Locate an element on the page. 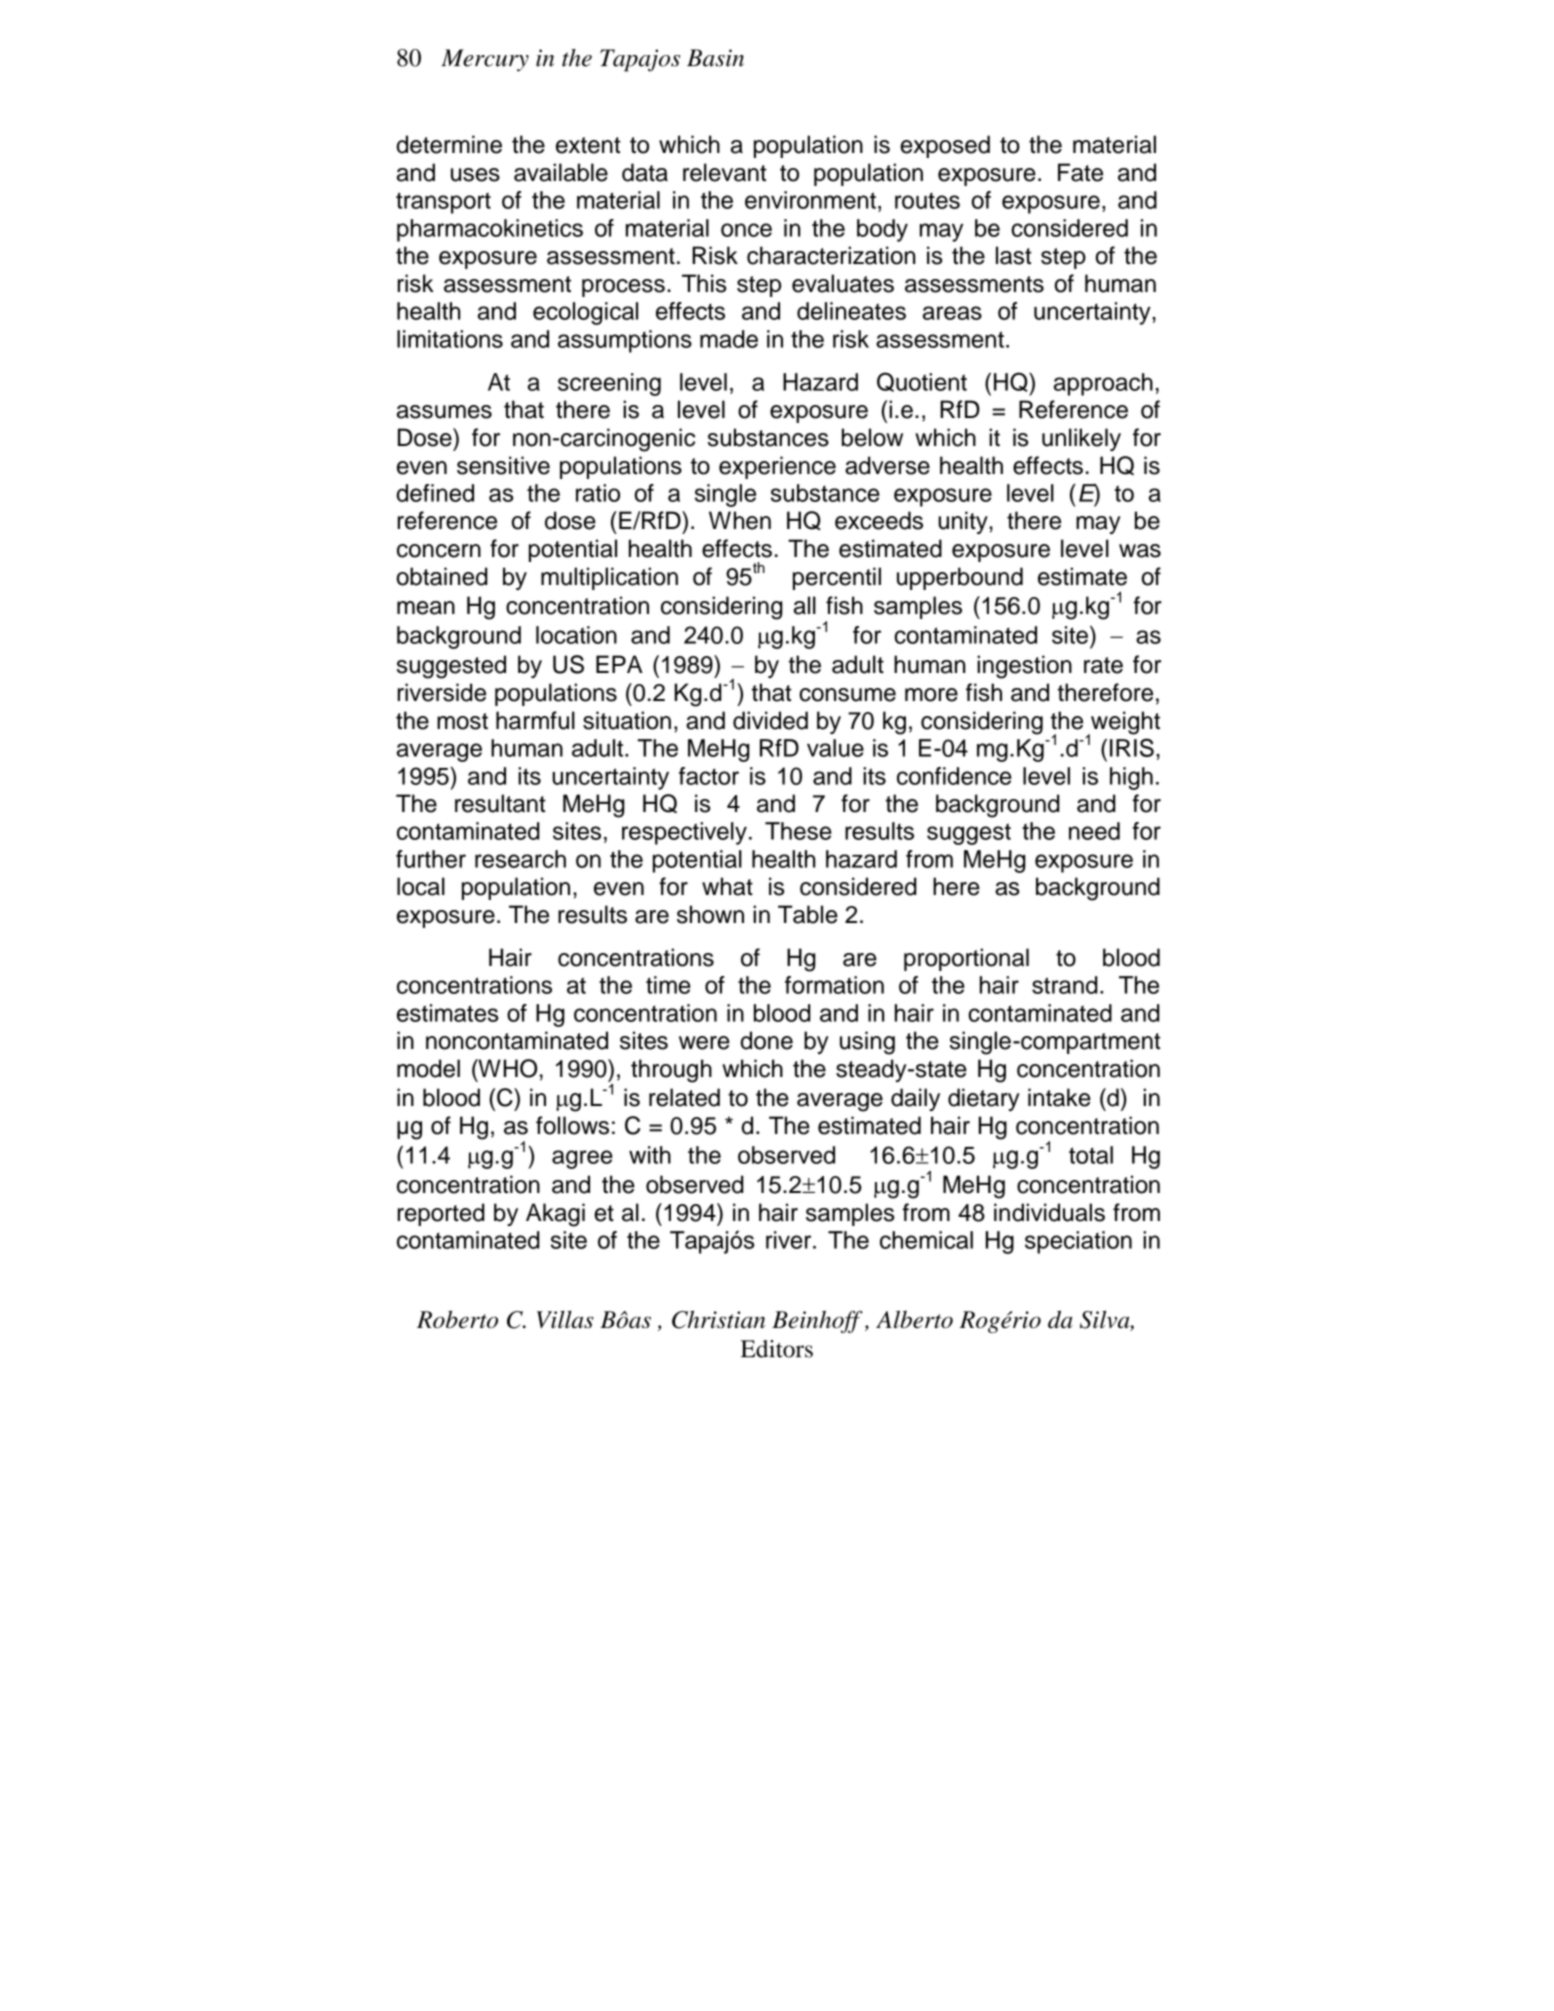 Image resolution: width=1554 pixels, height=2011 pixels. resultant is located at coordinates (500, 803).
